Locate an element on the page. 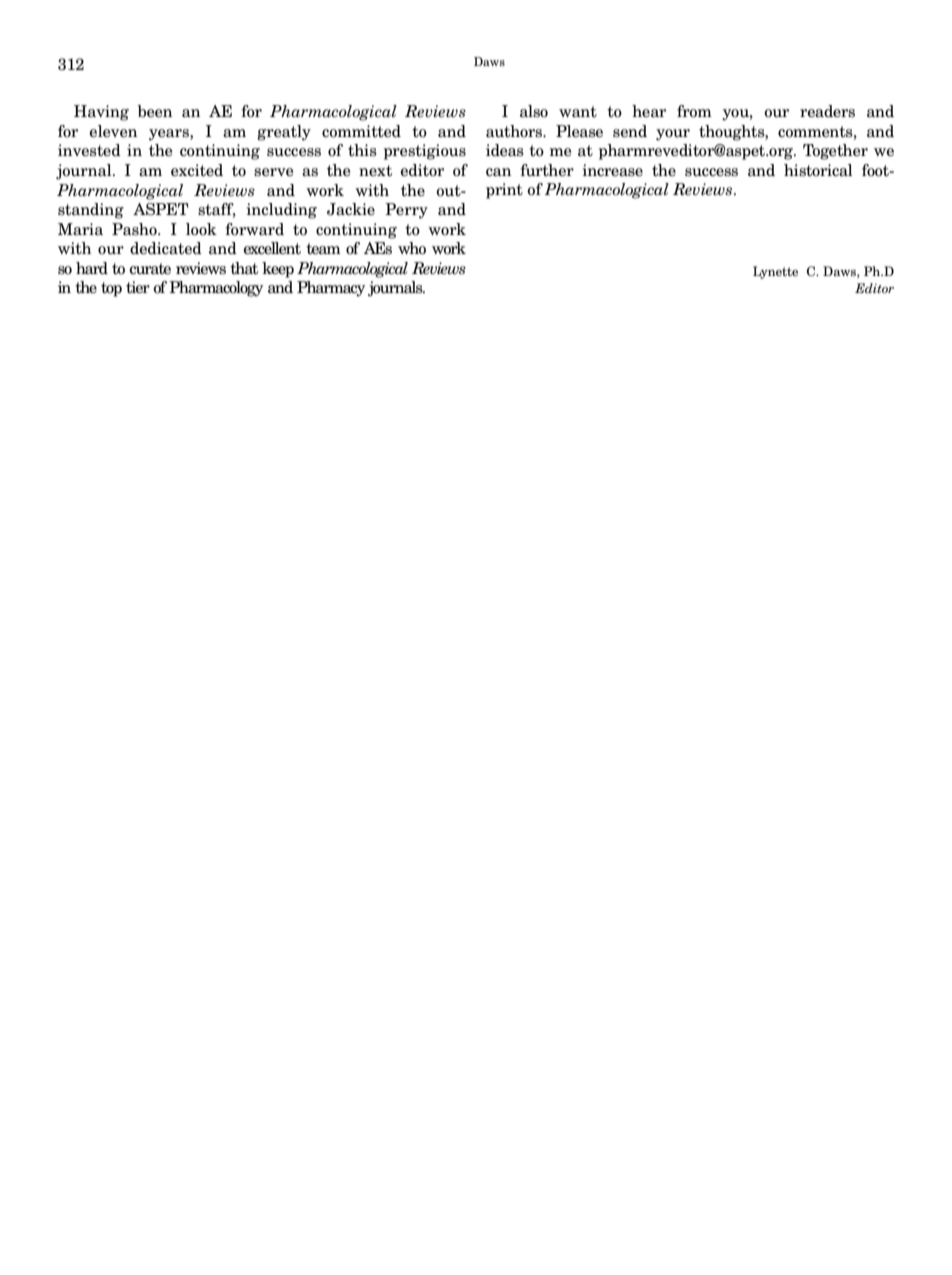 Image resolution: width=952 pixels, height=1275 pixels. excited is located at coordinates (197, 170).
